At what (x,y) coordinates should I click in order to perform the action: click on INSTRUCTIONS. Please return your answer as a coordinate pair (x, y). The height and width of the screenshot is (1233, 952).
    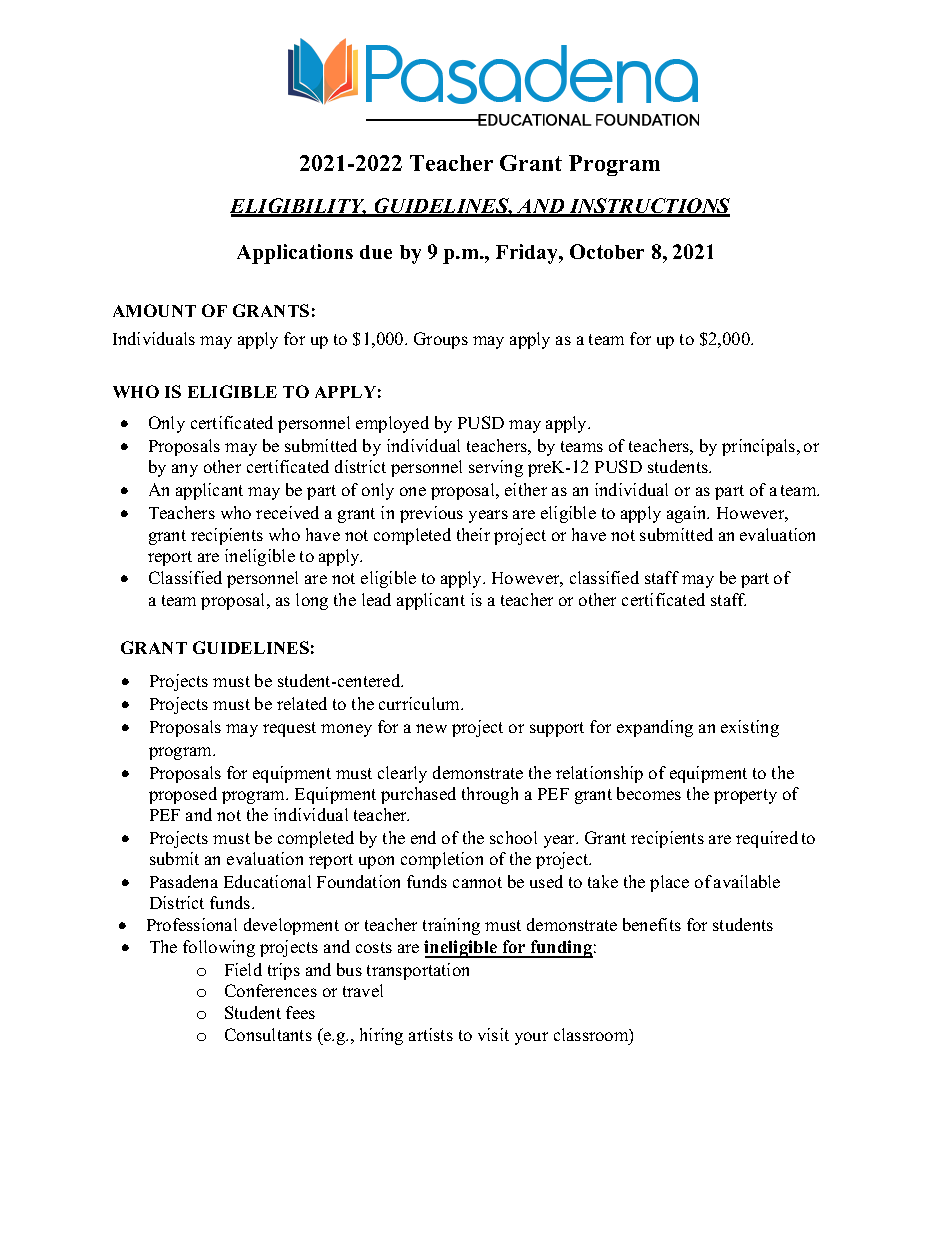
    Looking at the image, I should click on (648, 207).
